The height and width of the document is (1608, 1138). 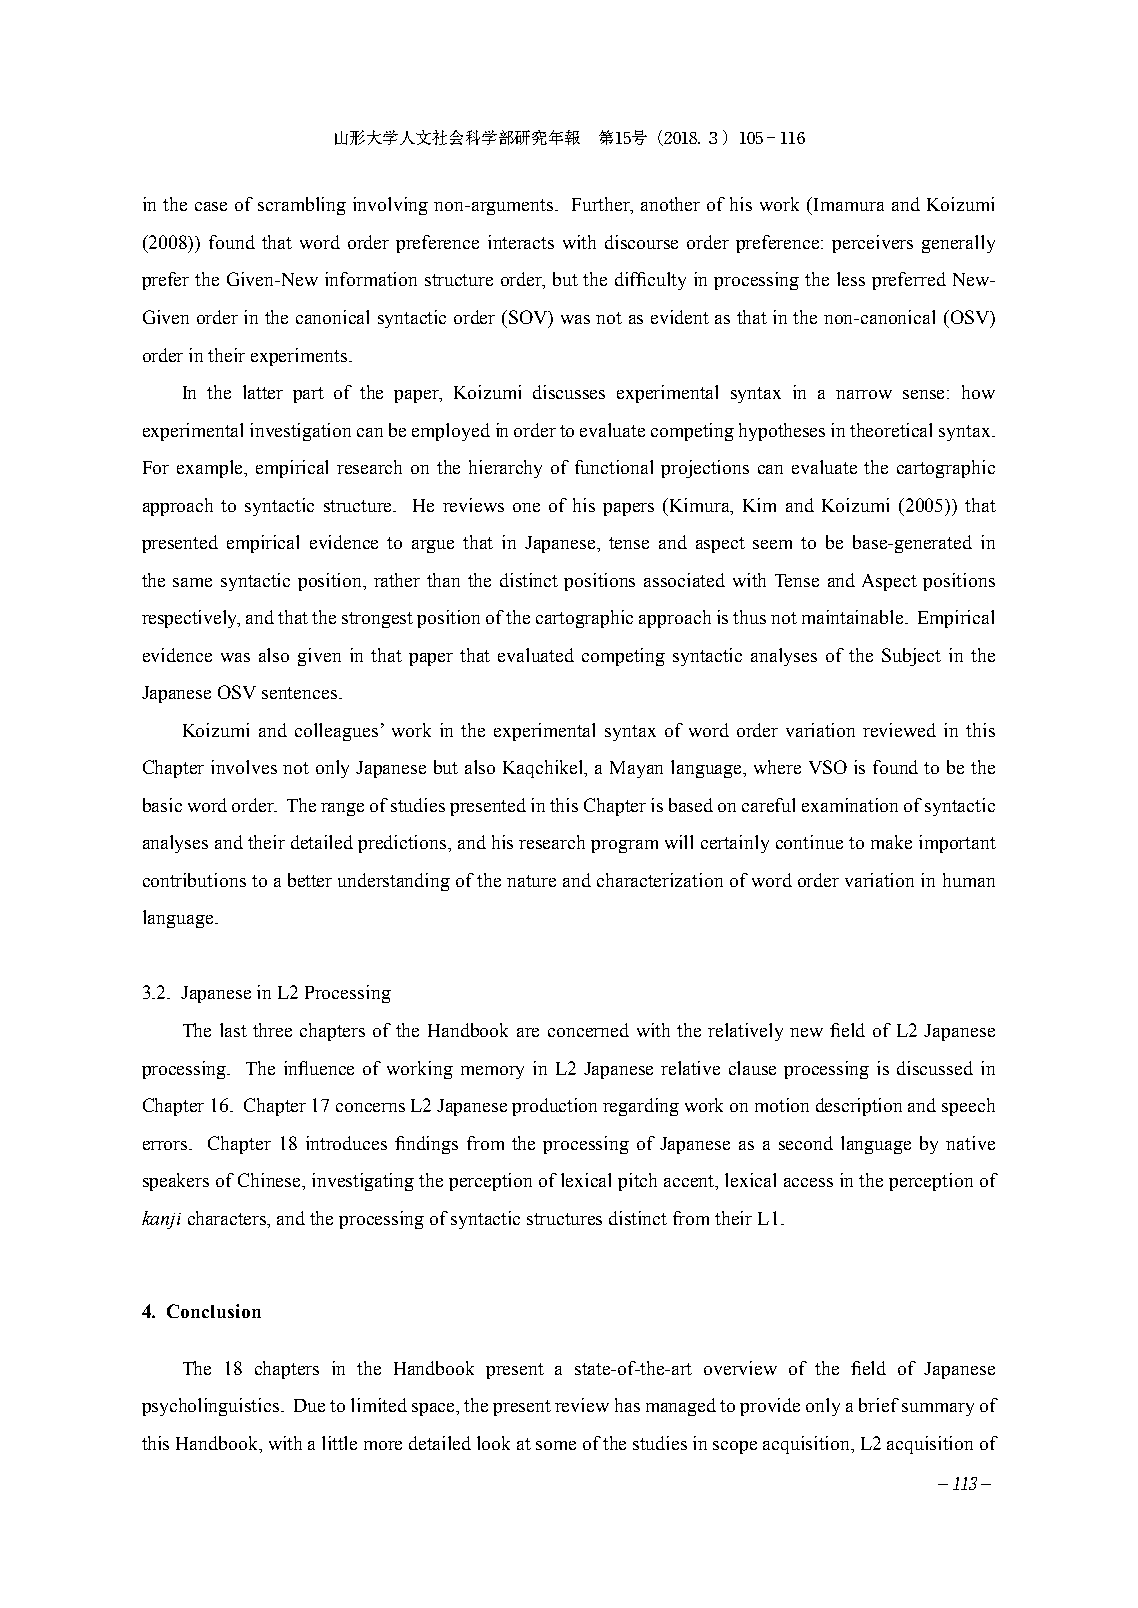 I want to click on program, so click(x=624, y=846).
